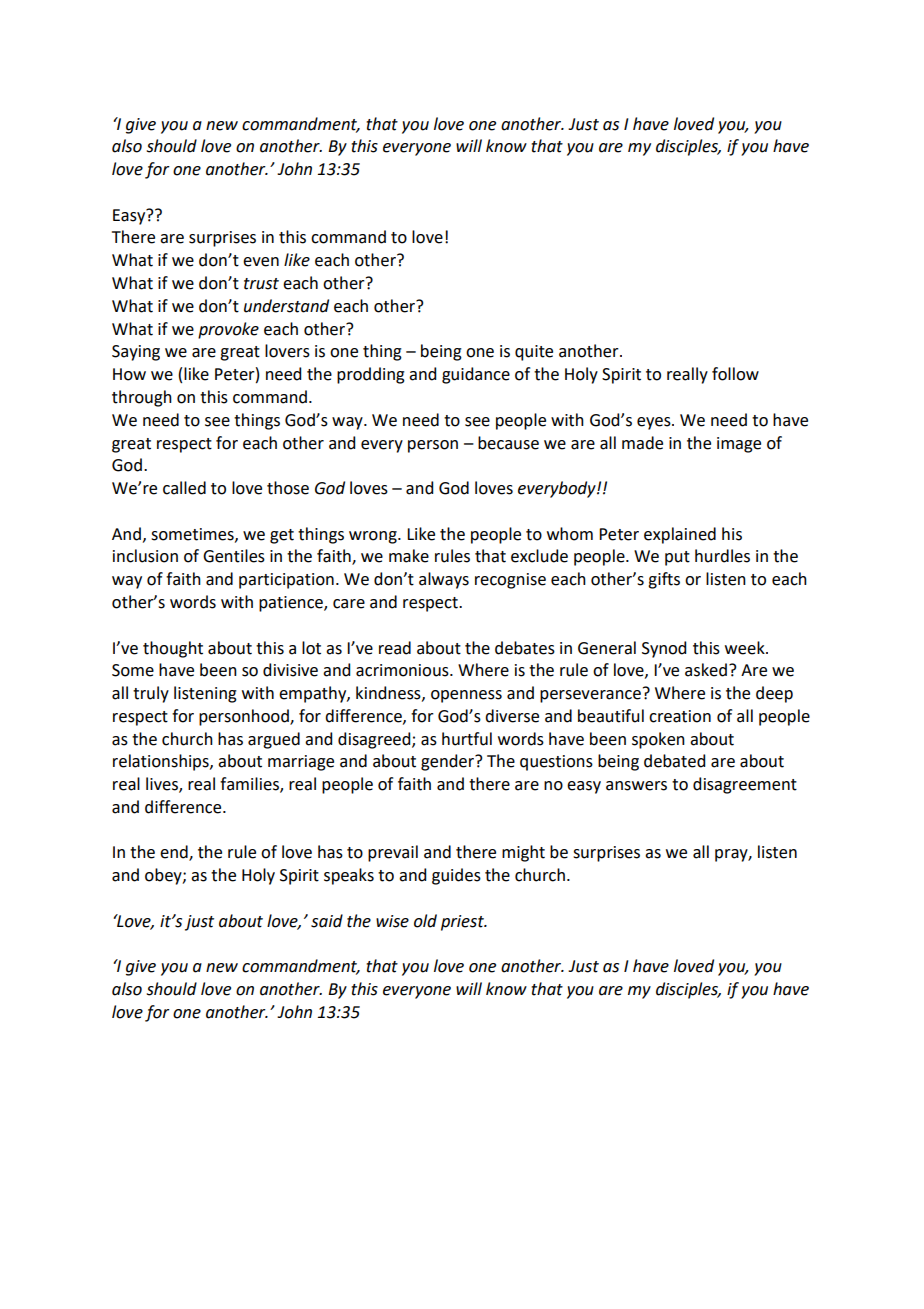 The width and height of the screenshot is (924, 1309). I want to click on Gentiles, so click(234, 556).
